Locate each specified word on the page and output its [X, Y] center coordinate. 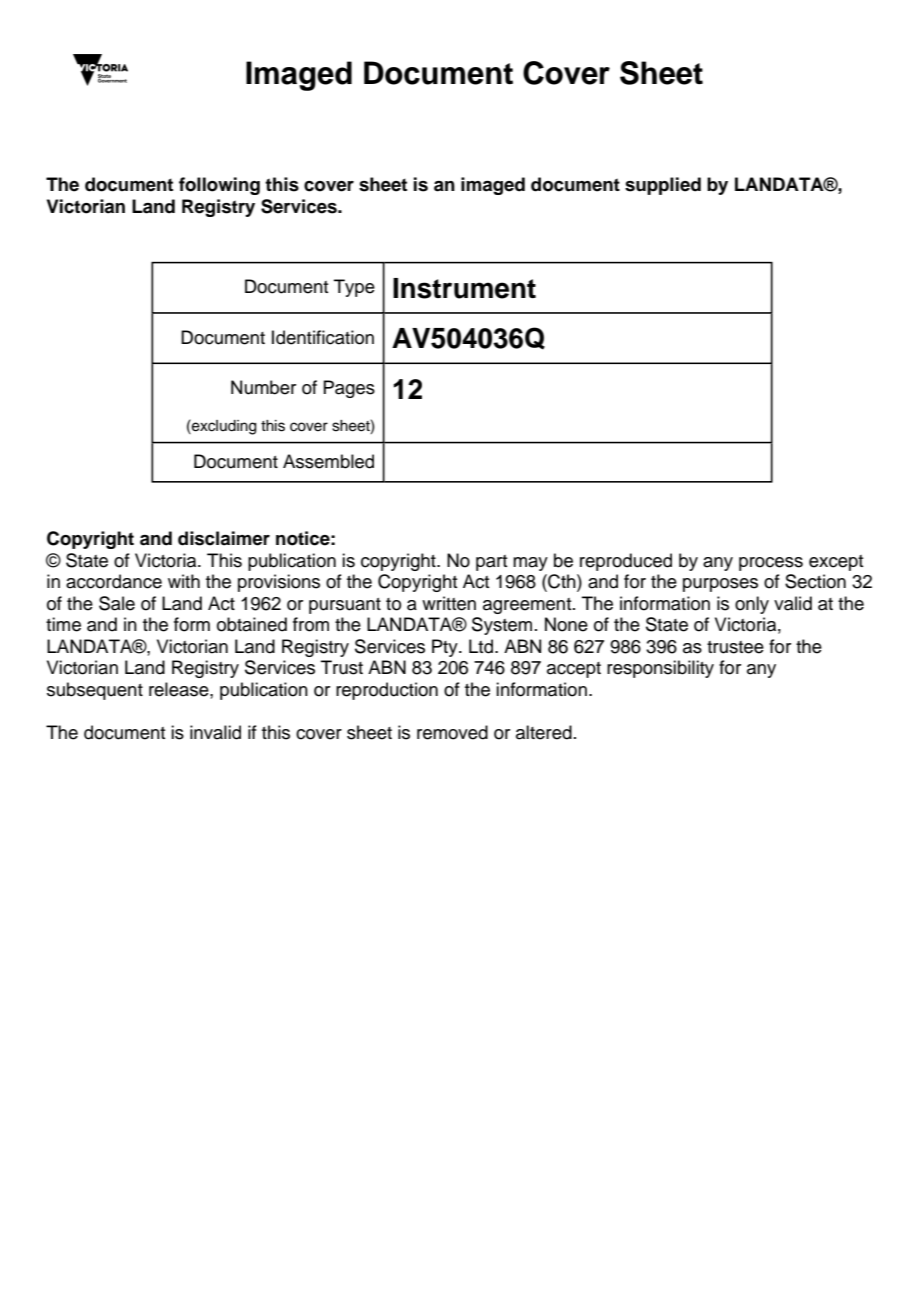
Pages [349, 389]
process [771, 564]
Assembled [328, 461]
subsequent [95, 691]
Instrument [464, 288]
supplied [663, 186]
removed [452, 732]
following [219, 186]
